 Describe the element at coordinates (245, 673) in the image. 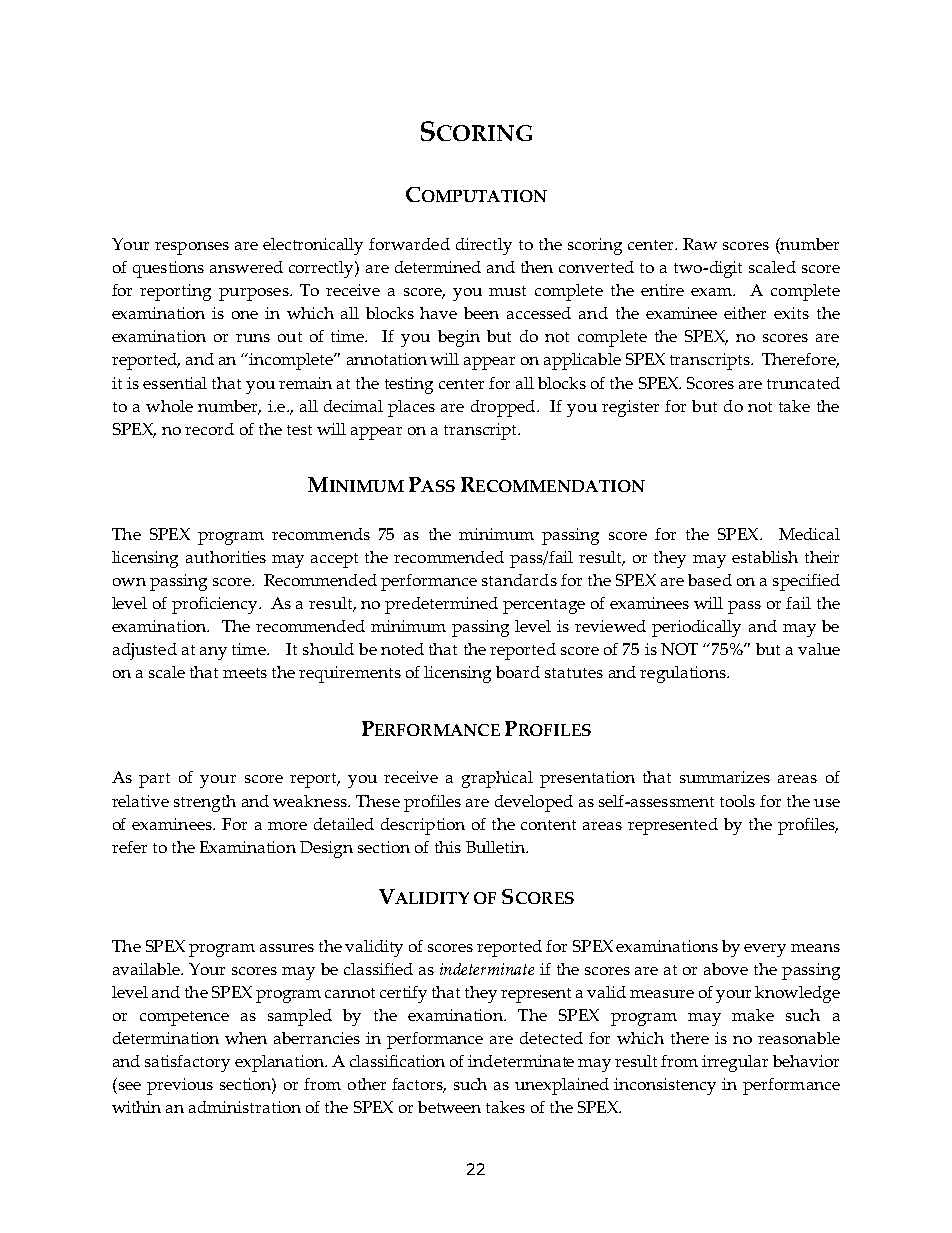

I see `meets` at that location.
